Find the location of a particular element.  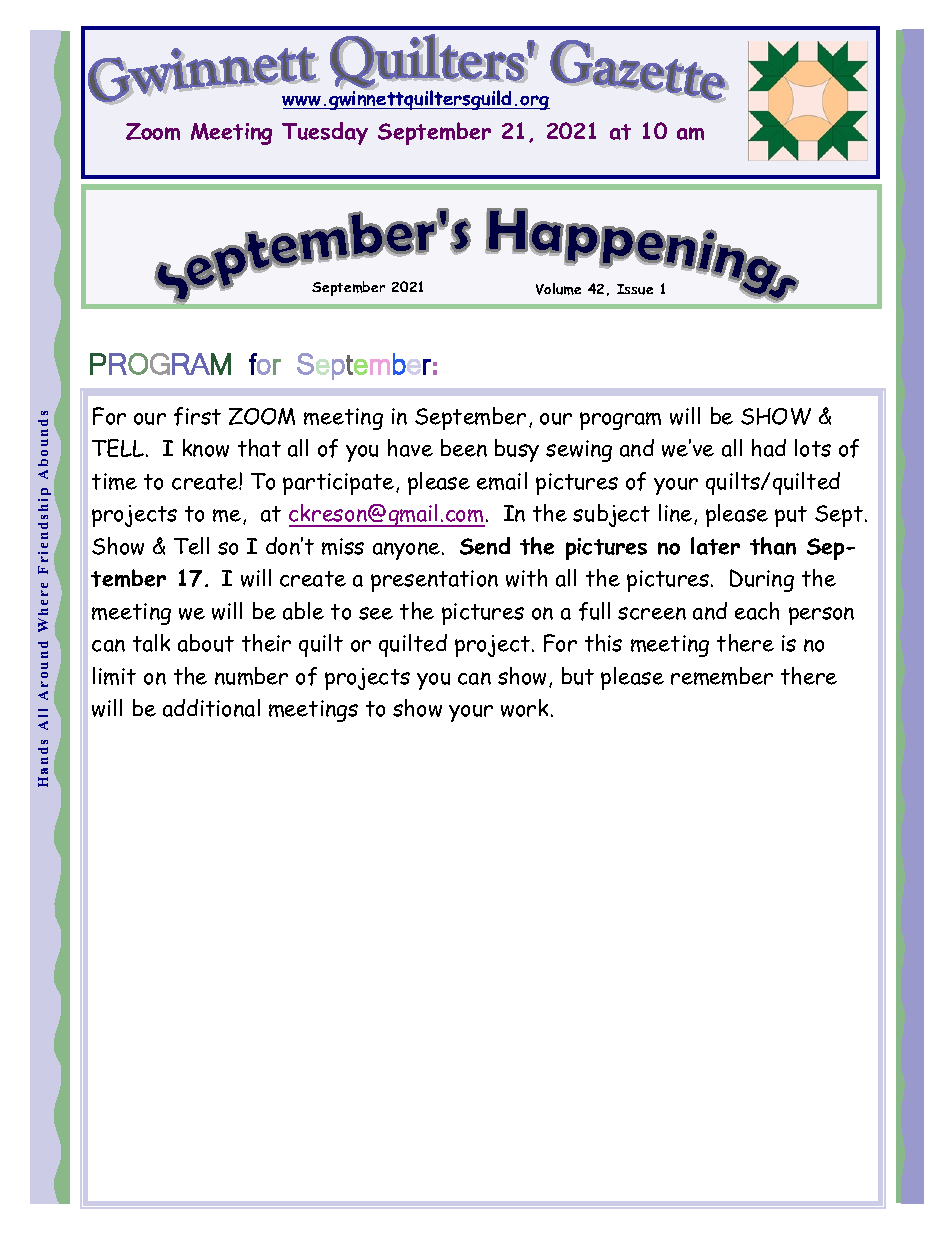

Tuesday is located at coordinates (325, 133).
